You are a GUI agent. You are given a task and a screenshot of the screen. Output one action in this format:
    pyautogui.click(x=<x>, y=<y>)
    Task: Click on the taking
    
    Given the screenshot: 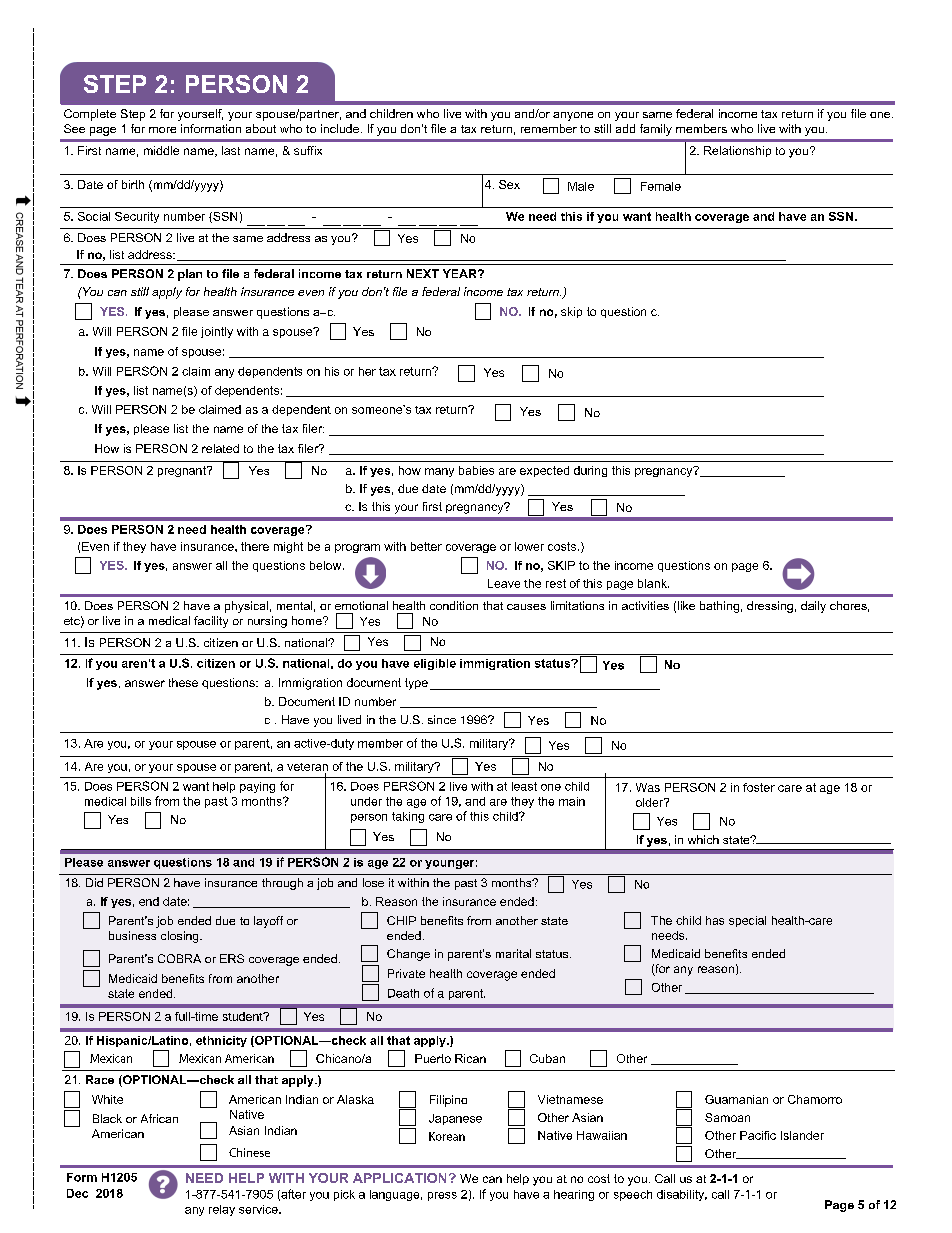 What is the action you would take?
    pyautogui.click(x=408, y=817)
